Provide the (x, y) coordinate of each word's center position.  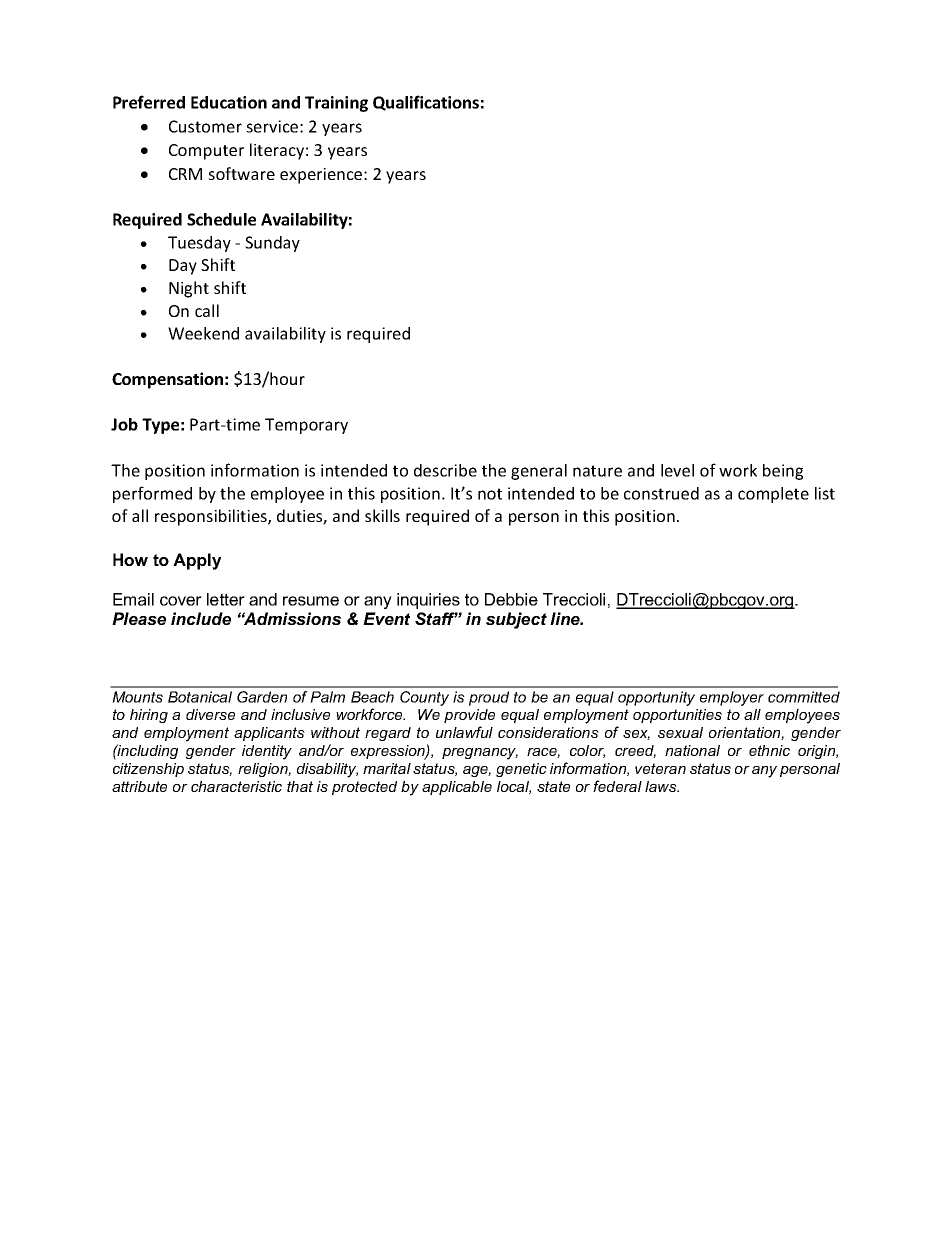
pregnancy (480, 754)
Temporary (306, 426)
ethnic (769, 750)
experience (322, 176)
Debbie (511, 599)
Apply (197, 561)
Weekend (203, 333)
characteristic (236, 786)
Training (336, 104)
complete (773, 495)
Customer (205, 126)
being (783, 472)
